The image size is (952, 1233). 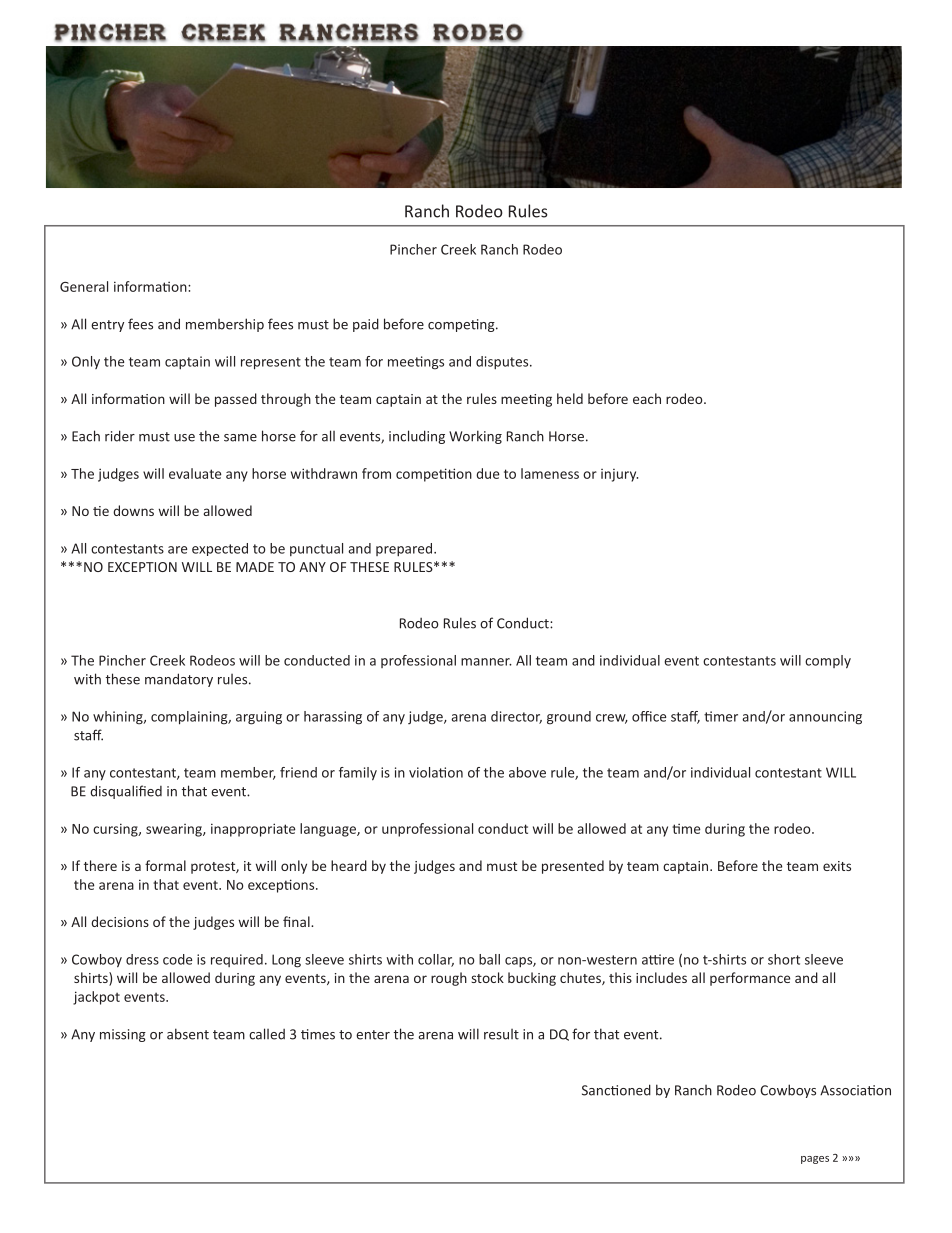 What do you see at coordinates (616, 1090) in the screenshot?
I see `Sanctioned` at bounding box center [616, 1090].
